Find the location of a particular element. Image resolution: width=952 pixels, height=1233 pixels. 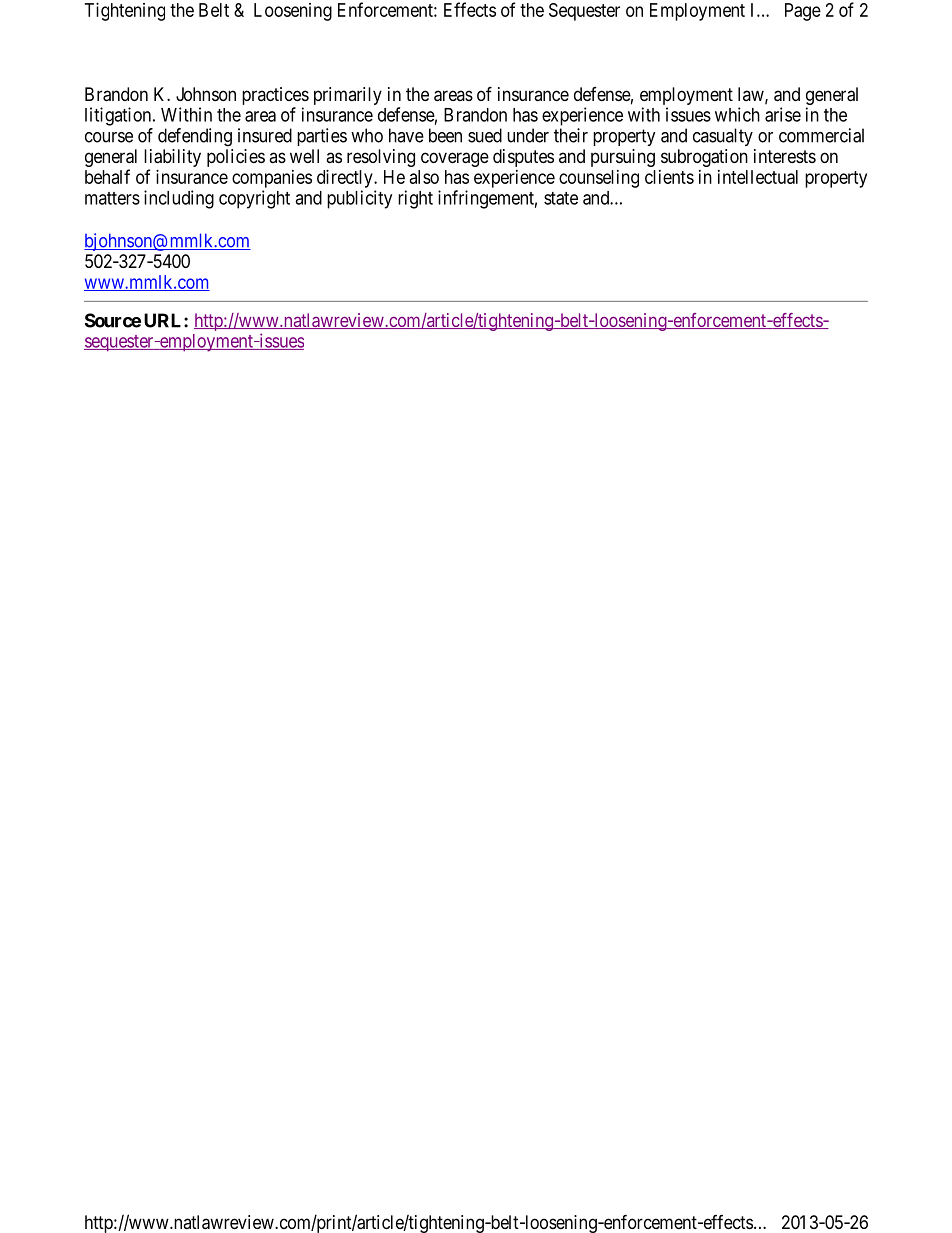

commercial is located at coordinates (821, 135).
